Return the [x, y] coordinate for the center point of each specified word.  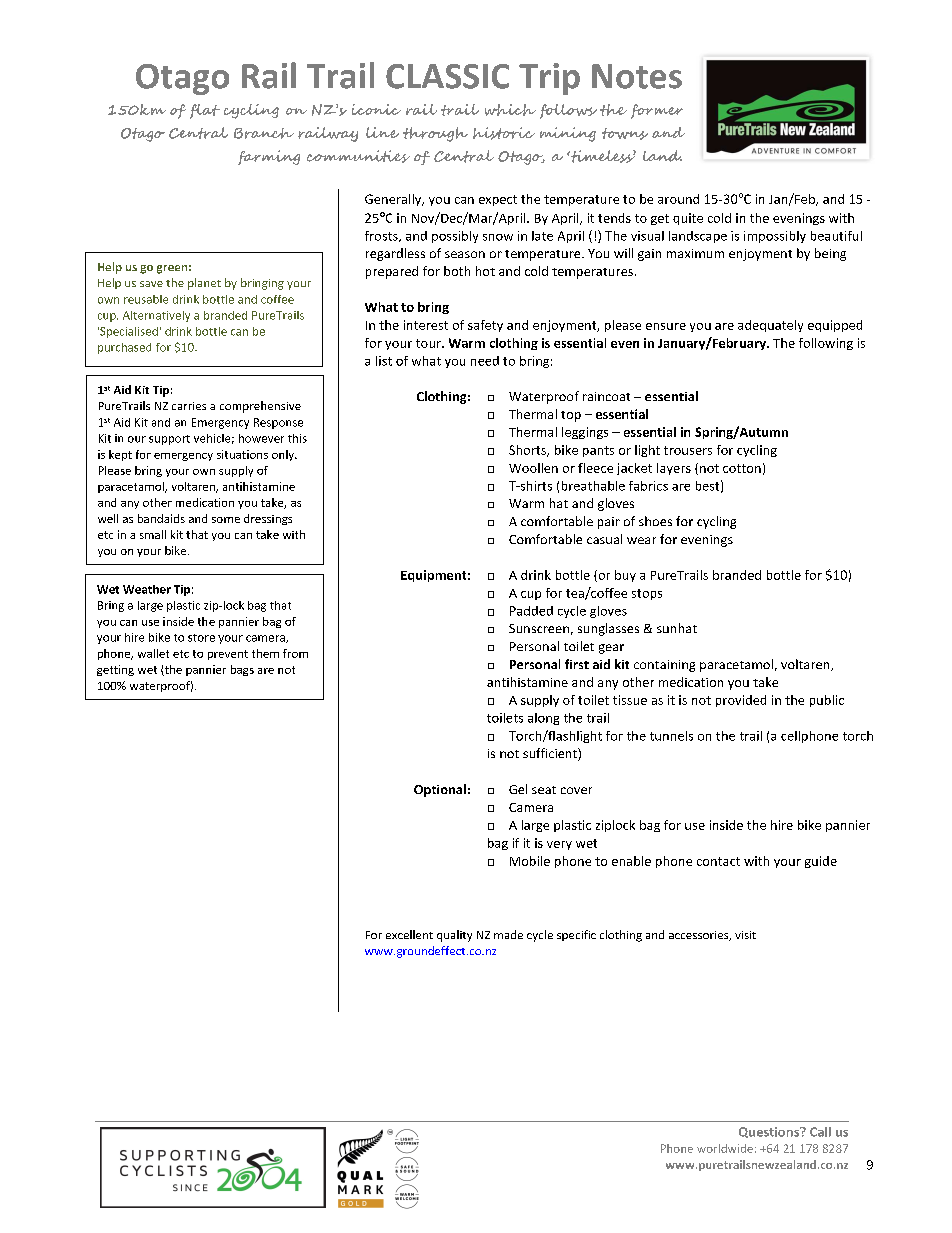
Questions [770, 1132]
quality [454, 936]
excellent [409, 934]
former [657, 111]
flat [205, 111]
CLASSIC [447, 76]
